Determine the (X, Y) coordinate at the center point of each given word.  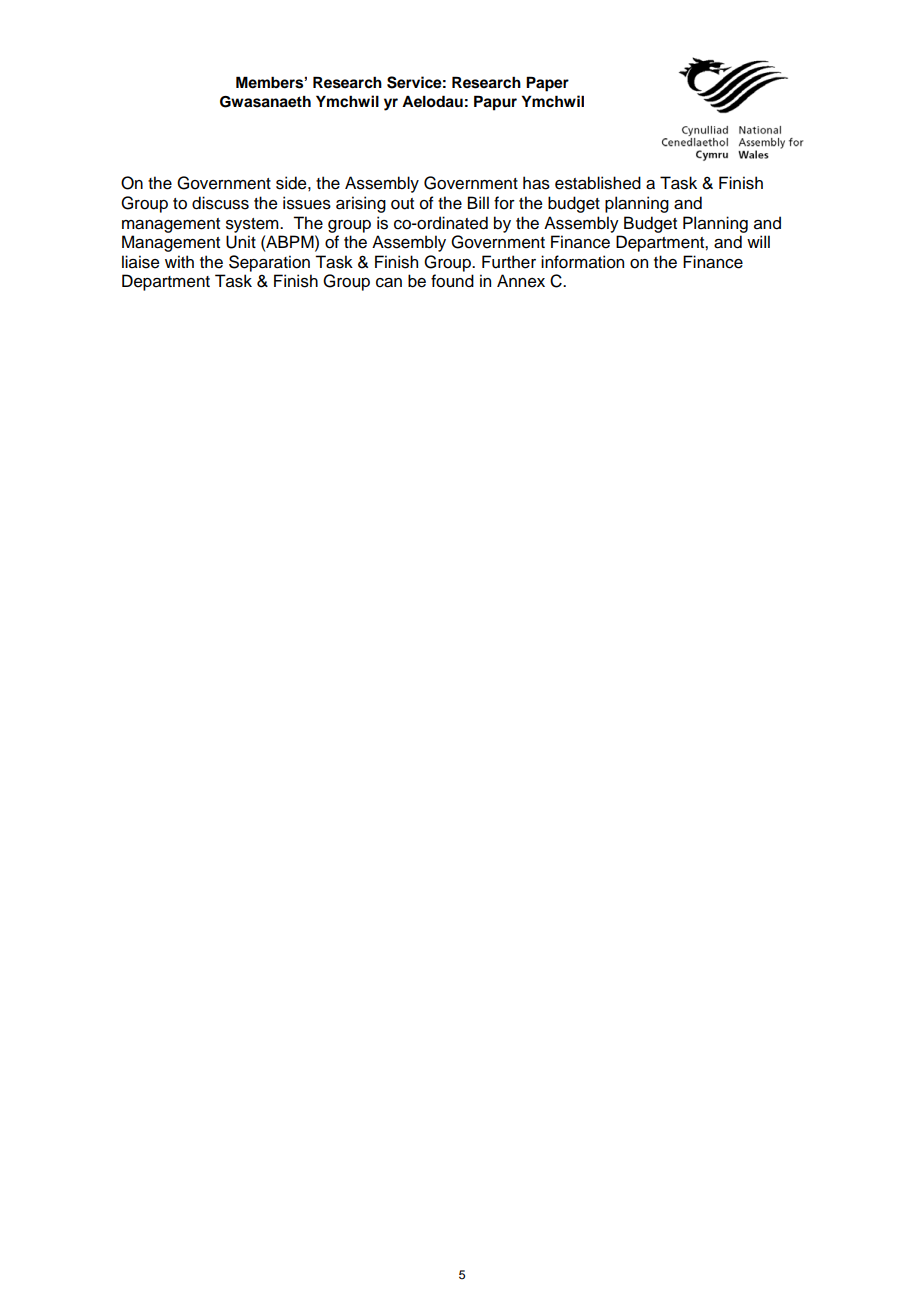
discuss (220, 203)
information (582, 262)
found (452, 281)
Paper (547, 84)
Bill (478, 202)
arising (361, 204)
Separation (269, 263)
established (598, 183)
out (402, 204)
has (536, 183)
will (758, 241)
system (253, 225)
